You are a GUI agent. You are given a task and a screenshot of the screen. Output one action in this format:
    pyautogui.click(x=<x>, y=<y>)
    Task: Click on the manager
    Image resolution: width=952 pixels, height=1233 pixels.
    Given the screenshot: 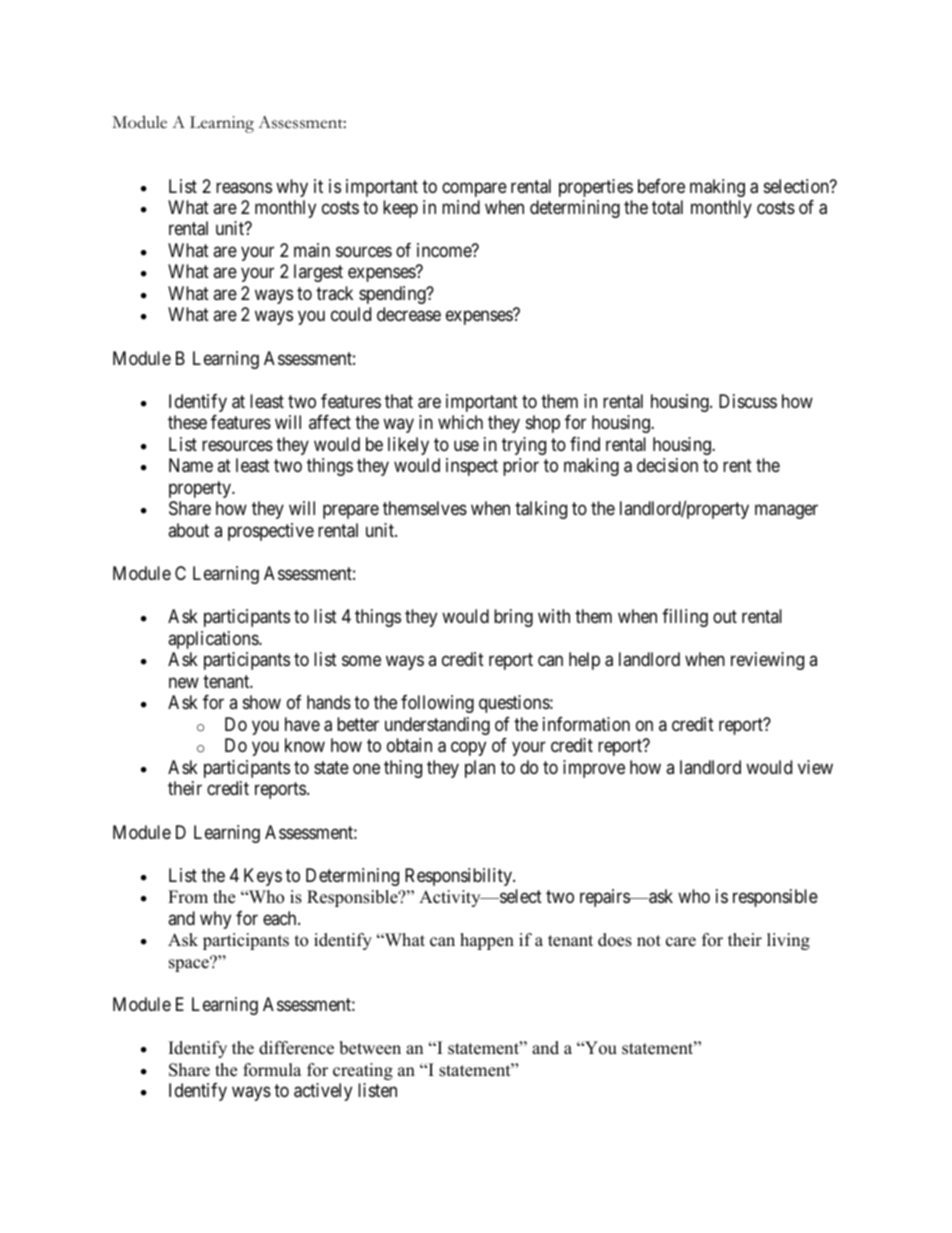 What is the action you would take?
    pyautogui.click(x=786, y=512)
